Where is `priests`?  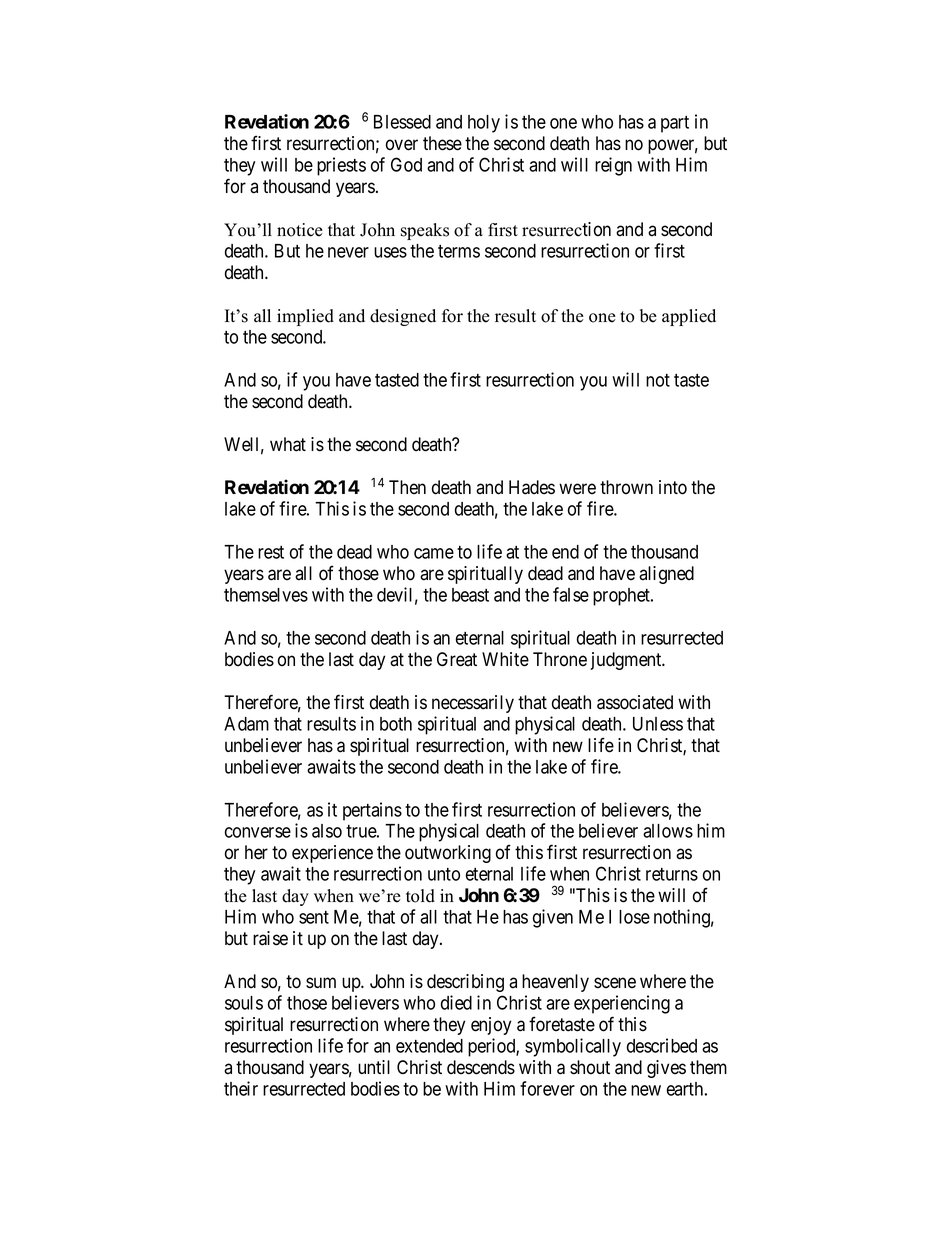
priests is located at coordinates (341, 166).
